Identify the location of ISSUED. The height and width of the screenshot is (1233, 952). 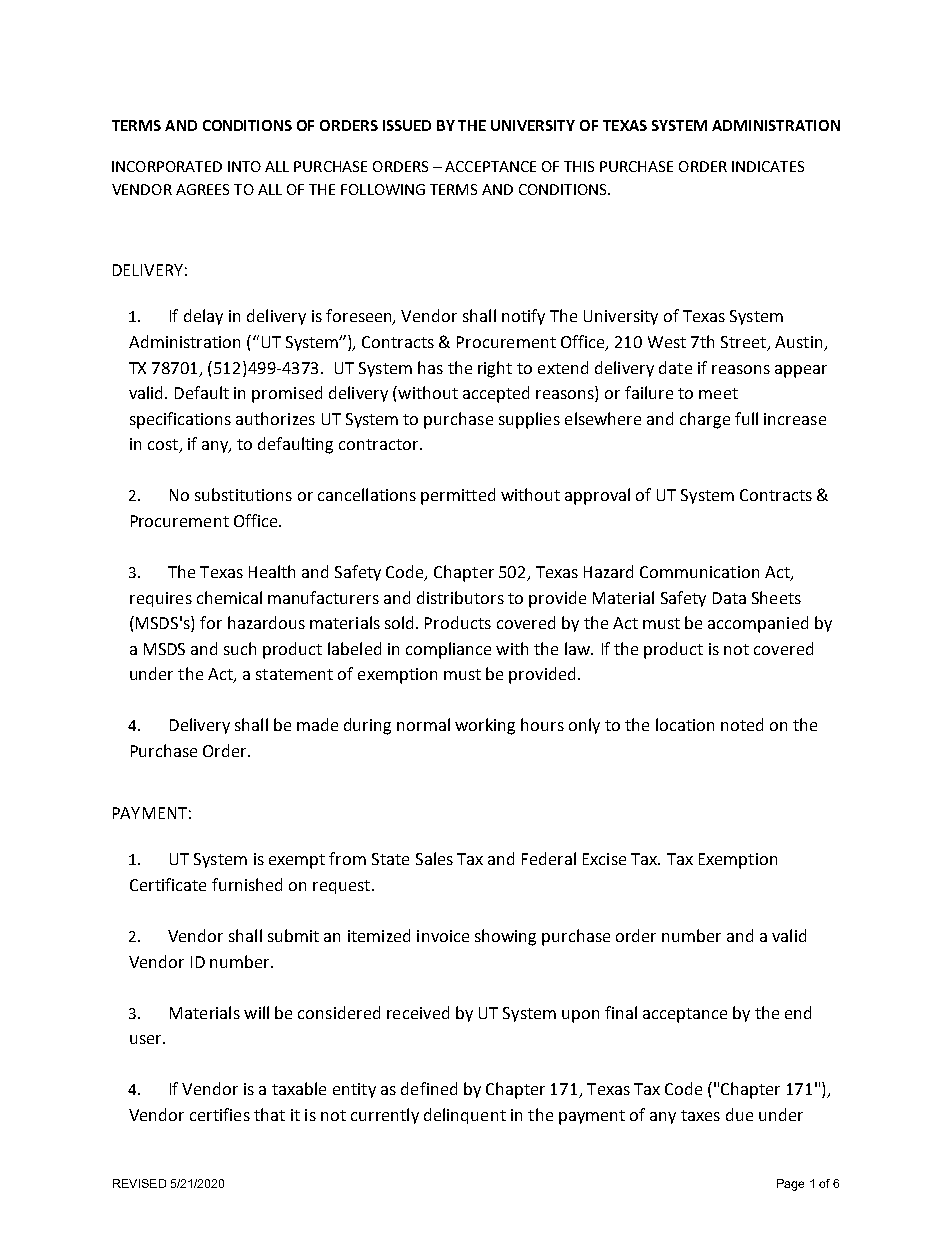
(407, 125).
